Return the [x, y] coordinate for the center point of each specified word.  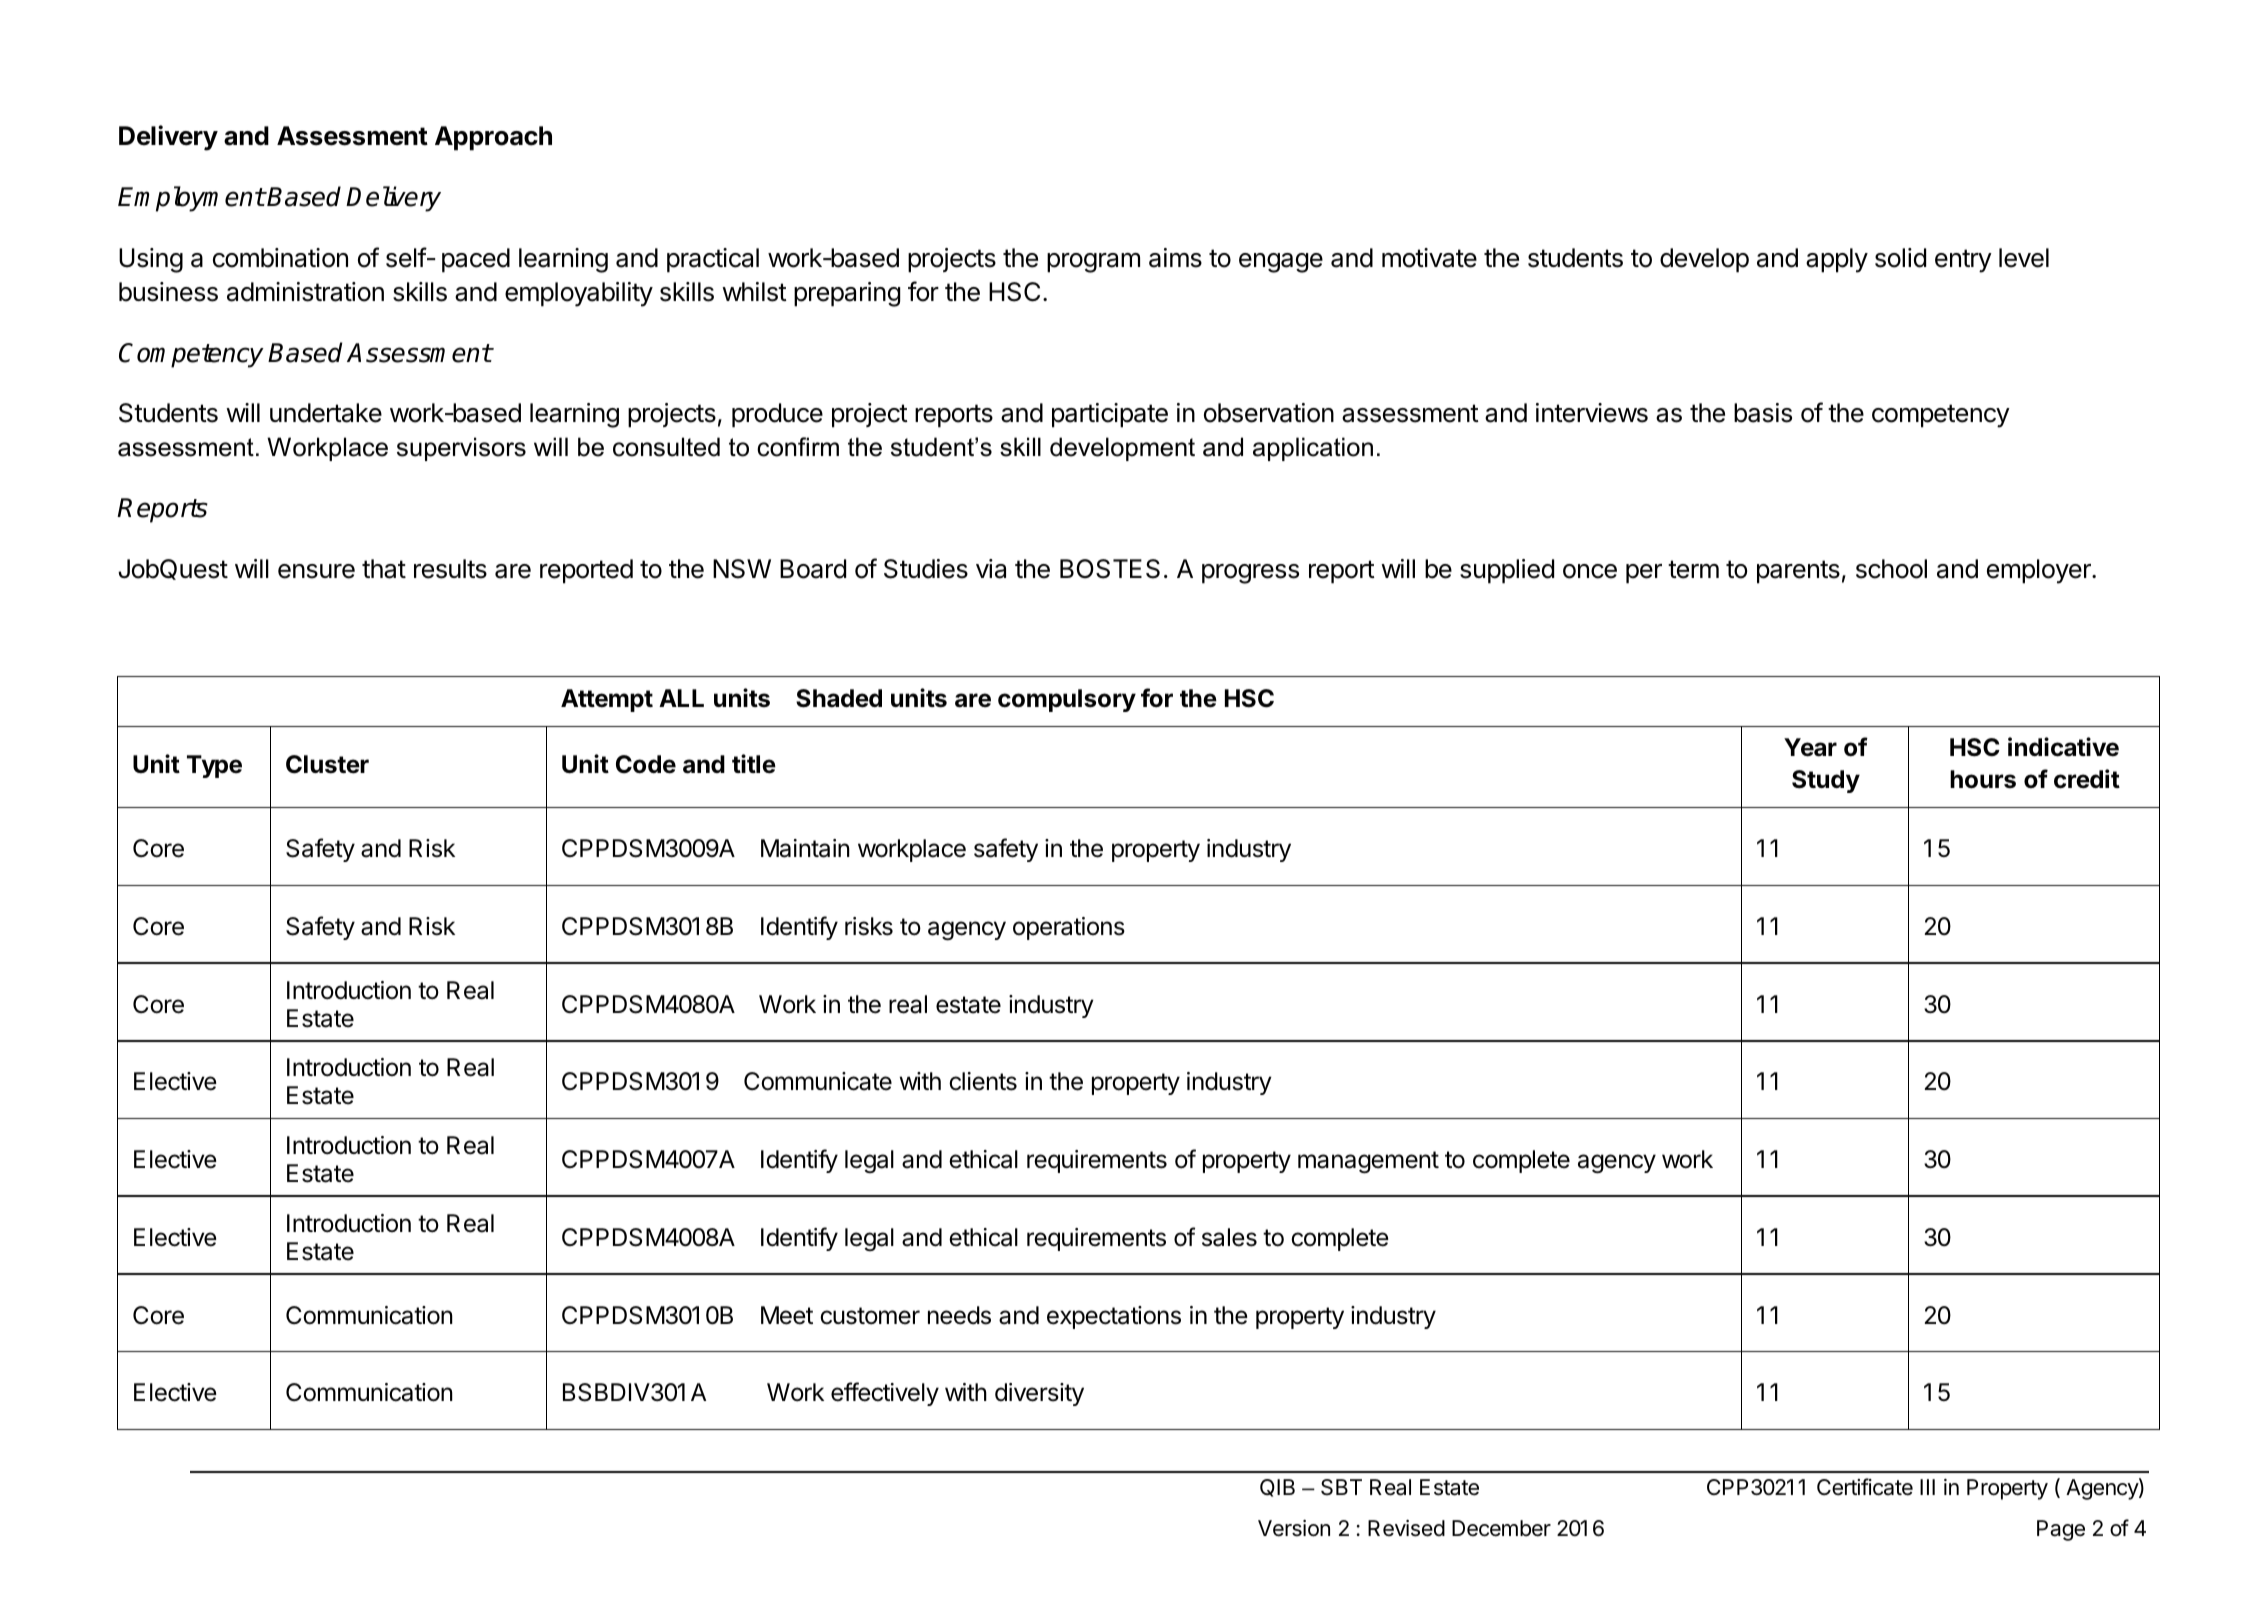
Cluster [327, 764]
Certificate [1865, 1487]
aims [1175, 258]
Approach [493, 138]
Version [1294, 1528]
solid [1900, 258]
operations [1069, 928]
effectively [885, 1394]
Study [1826, 781]
